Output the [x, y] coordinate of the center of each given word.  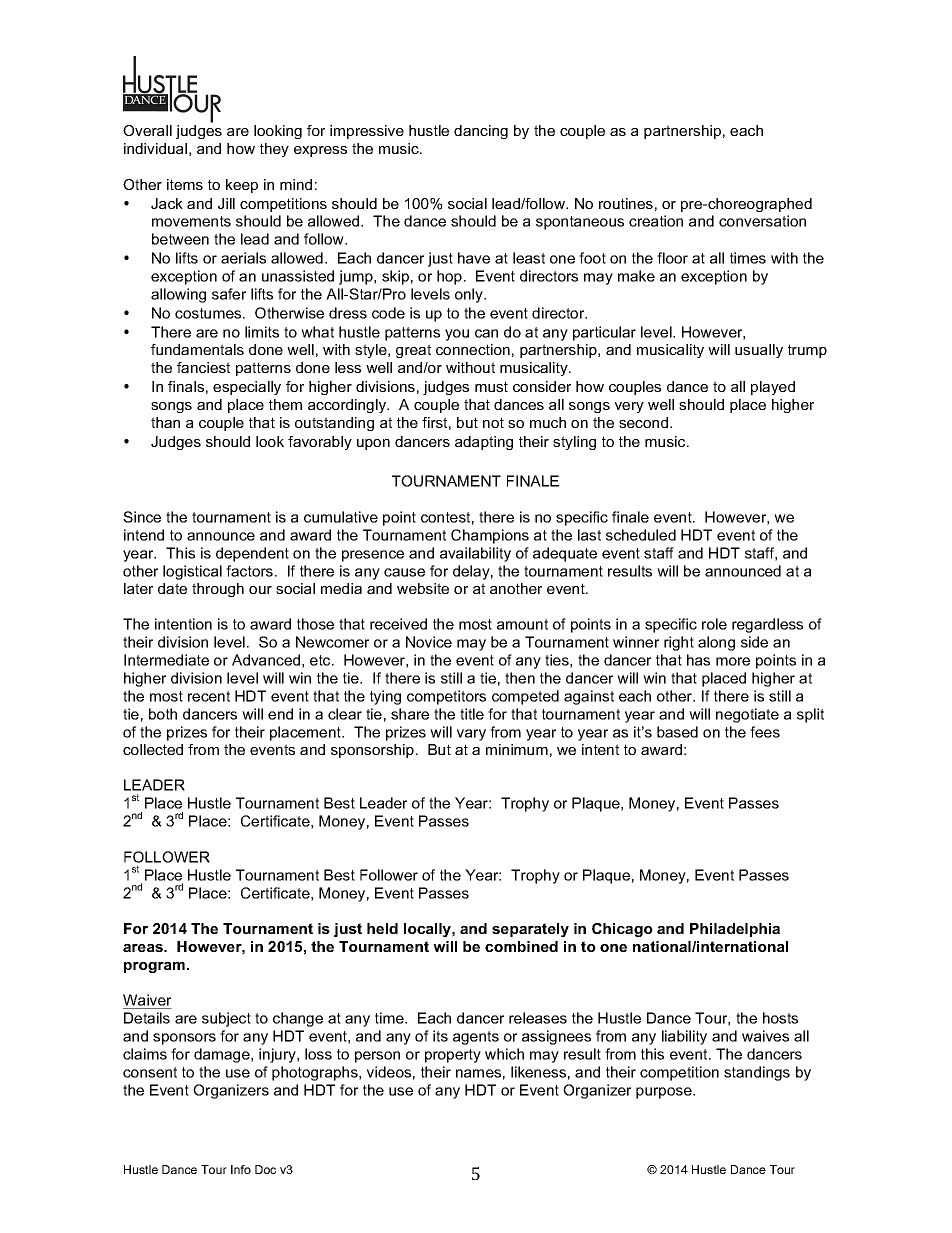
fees [765, 732]
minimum [517, 749]
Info [241, 1169]
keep [242, 186]
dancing [481, 132]
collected [153, 749]
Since [142, 517]
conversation [762, 221]
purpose [665, 1093]
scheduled [641, 535]
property [453, 1056]
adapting [484, 443]
